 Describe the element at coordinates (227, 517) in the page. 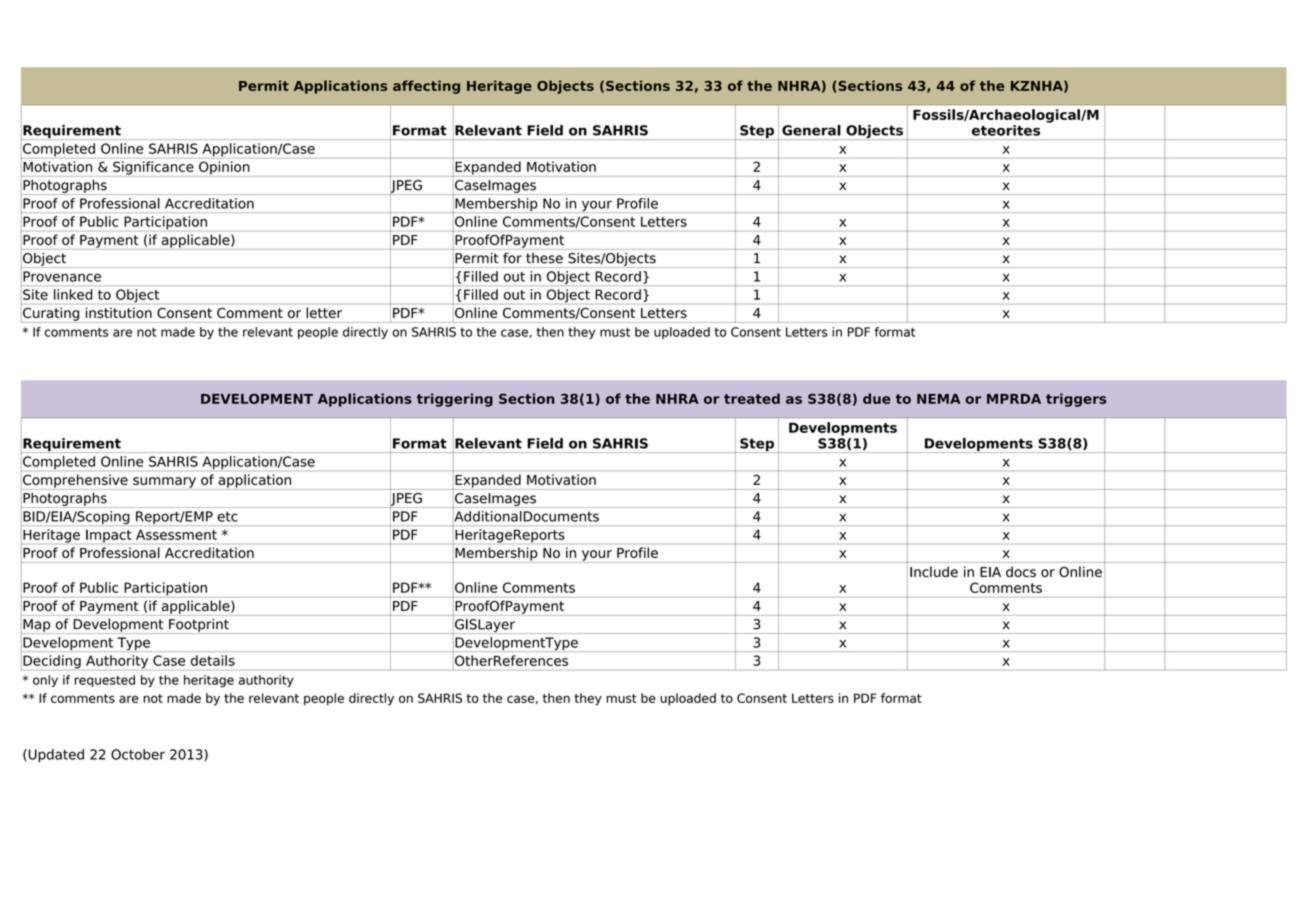

I see `etc` at that location.
